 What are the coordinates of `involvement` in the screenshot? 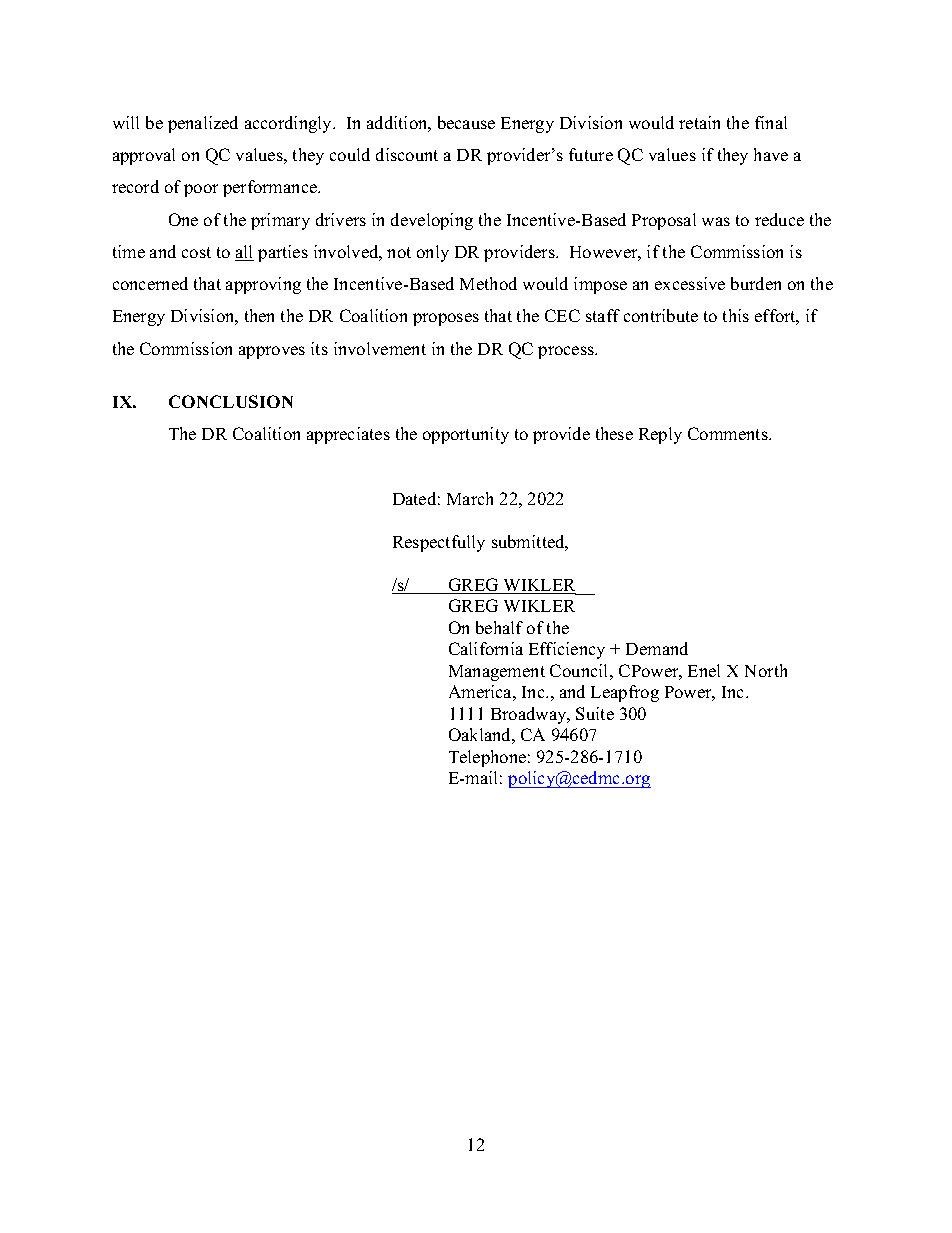 It's located at (380, 348).
